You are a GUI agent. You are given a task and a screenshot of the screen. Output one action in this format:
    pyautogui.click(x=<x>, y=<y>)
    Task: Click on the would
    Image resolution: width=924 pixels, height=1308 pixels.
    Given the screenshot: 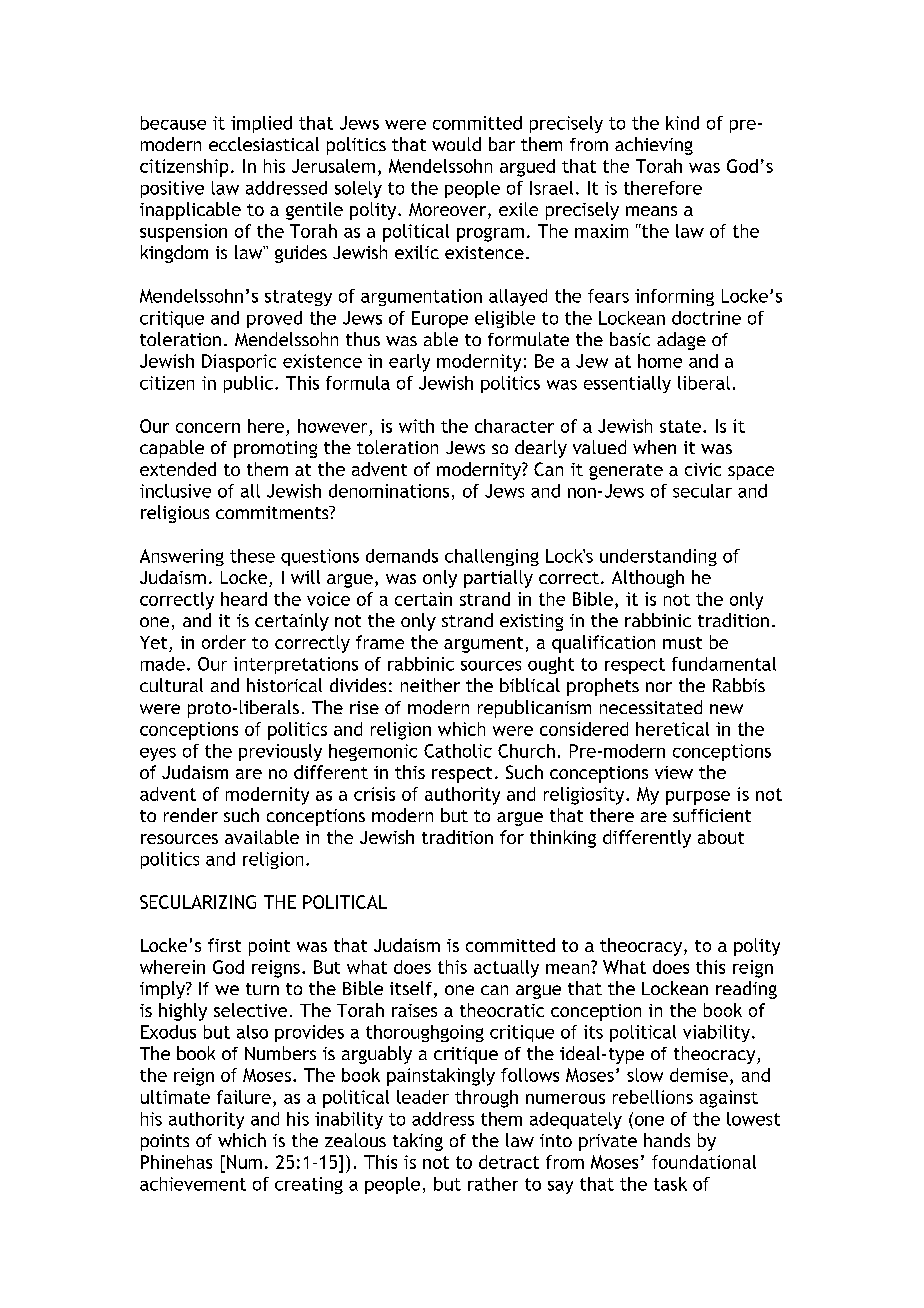 What is the action you would take?
    pyautogui.click(x=456, y=144)
